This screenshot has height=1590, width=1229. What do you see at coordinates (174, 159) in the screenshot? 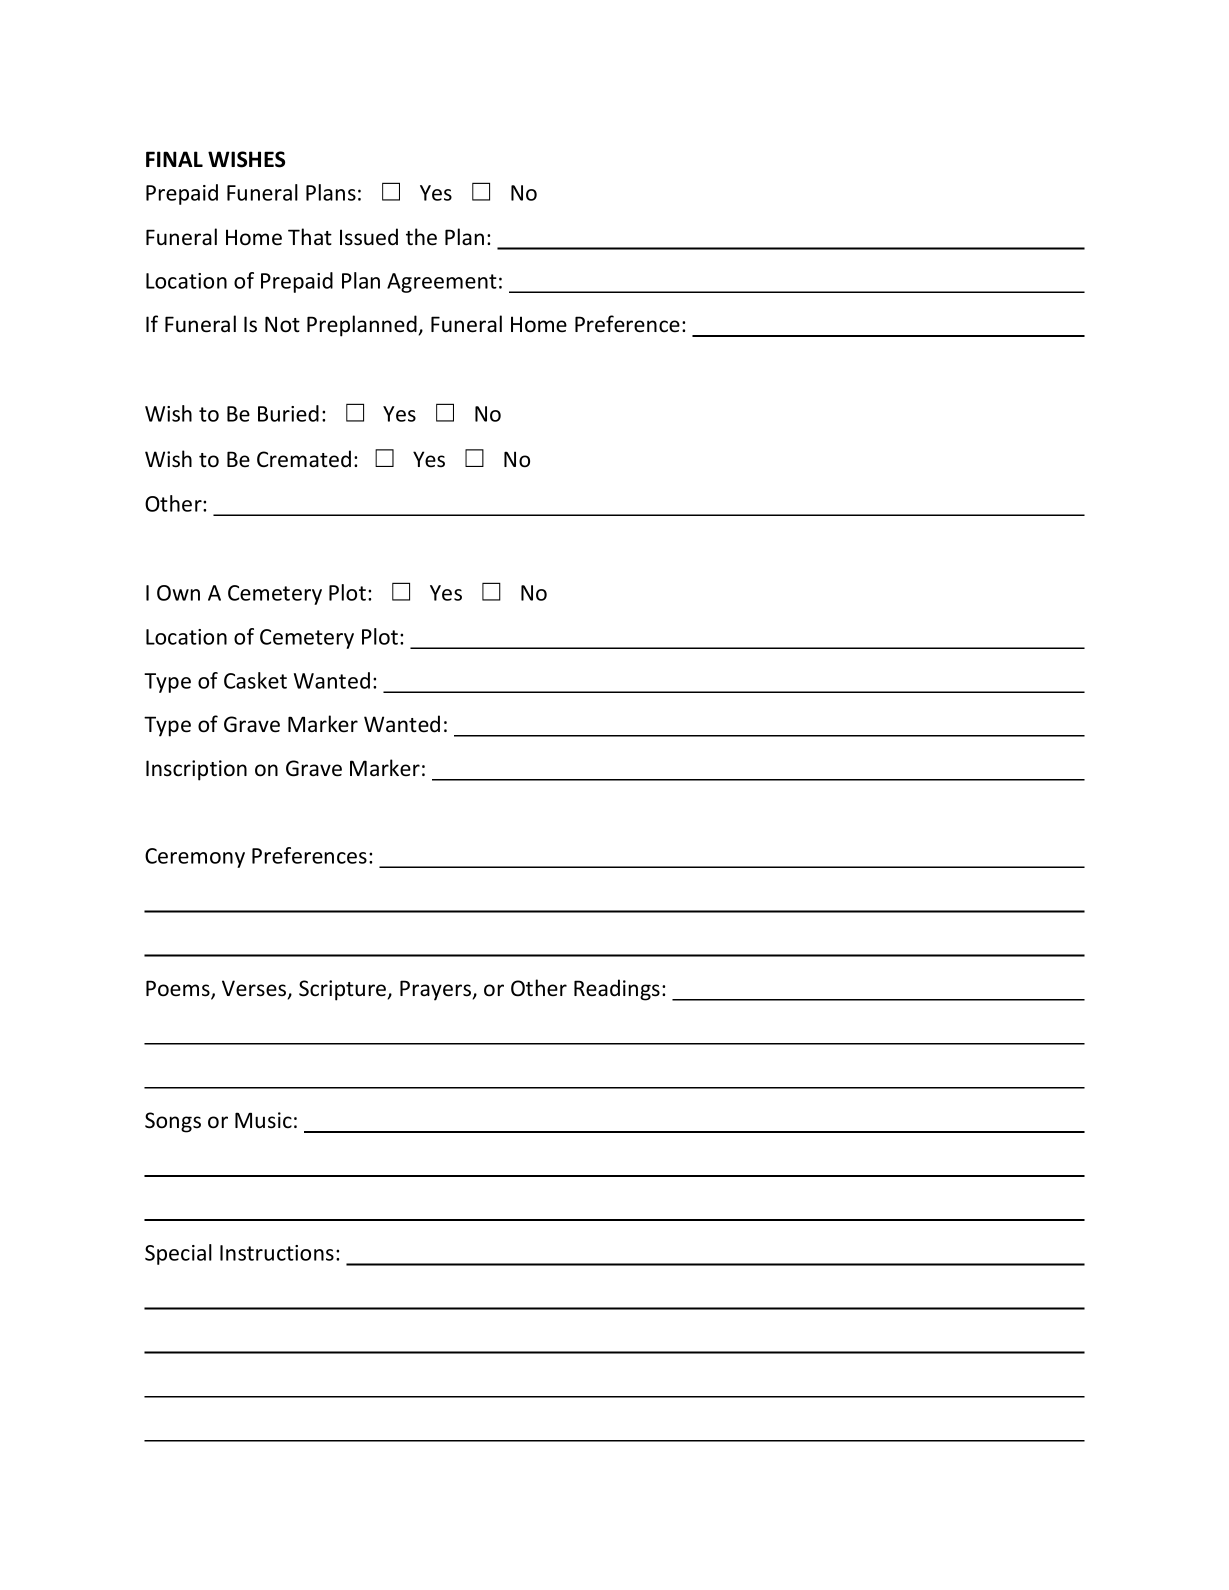
I see `FINAL` at bounding box center [174, 159].
